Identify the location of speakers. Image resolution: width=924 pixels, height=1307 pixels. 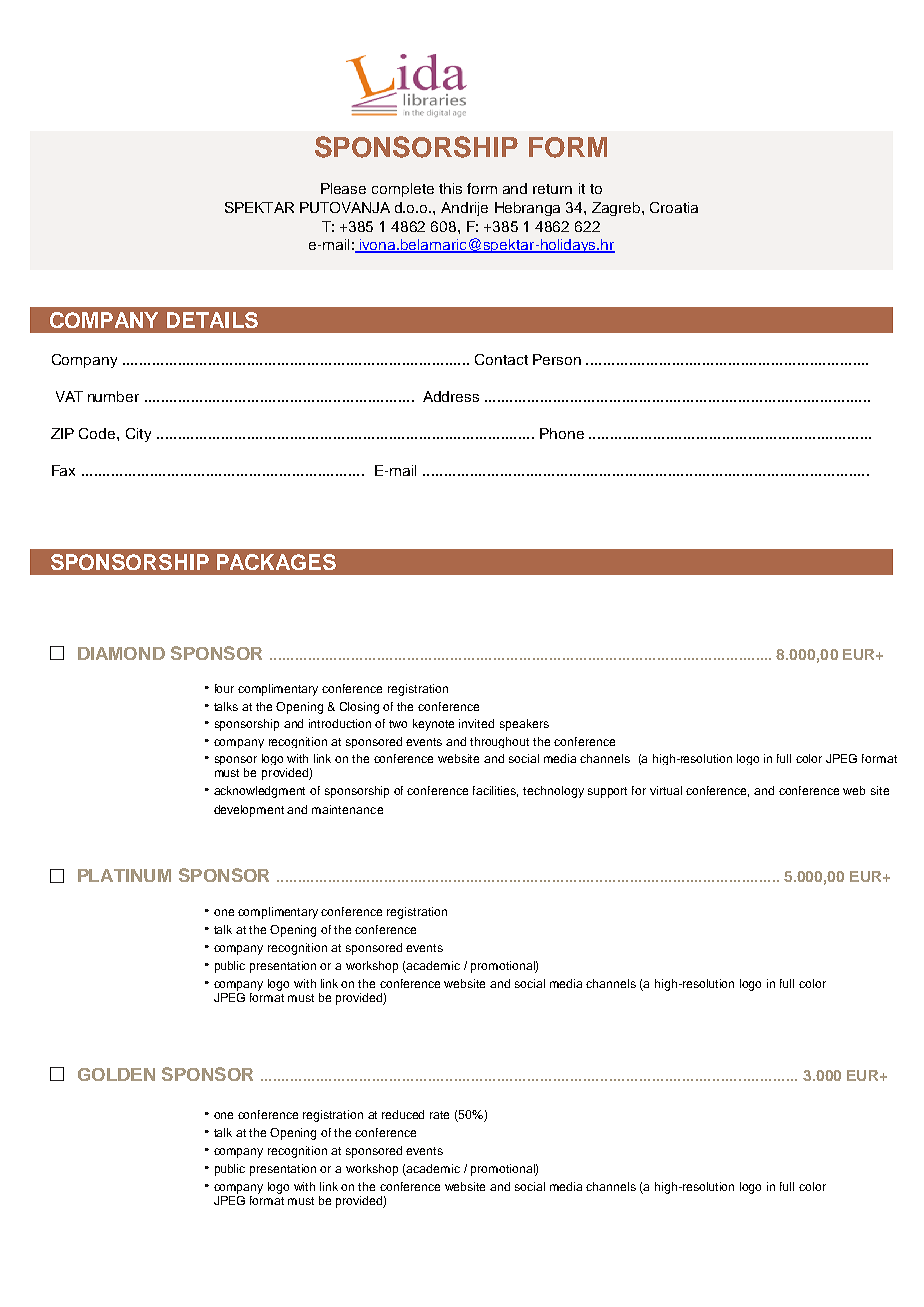
(524, 725).
